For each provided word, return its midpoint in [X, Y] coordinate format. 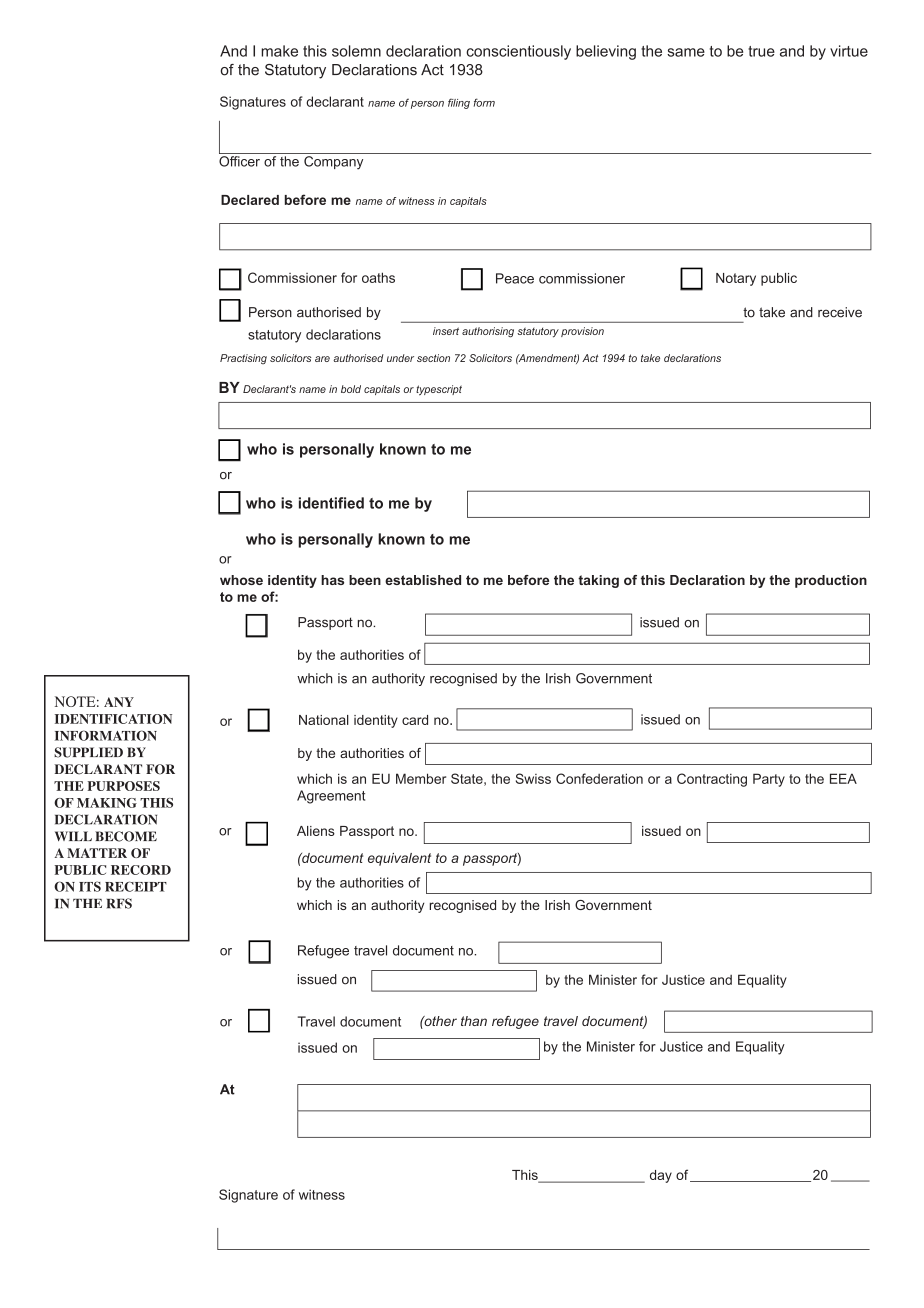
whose [241, 580]
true [761, 51]
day [661, 1176]
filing [459, 103]
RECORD [141, 870]
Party [769, 780]
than [474, 1021]
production [831, 581]
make [279, 51]
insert [446, 331]
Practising [243, 359]
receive [840, 312]
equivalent [399, 859]
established [423, 580]
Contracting [712, 780]
